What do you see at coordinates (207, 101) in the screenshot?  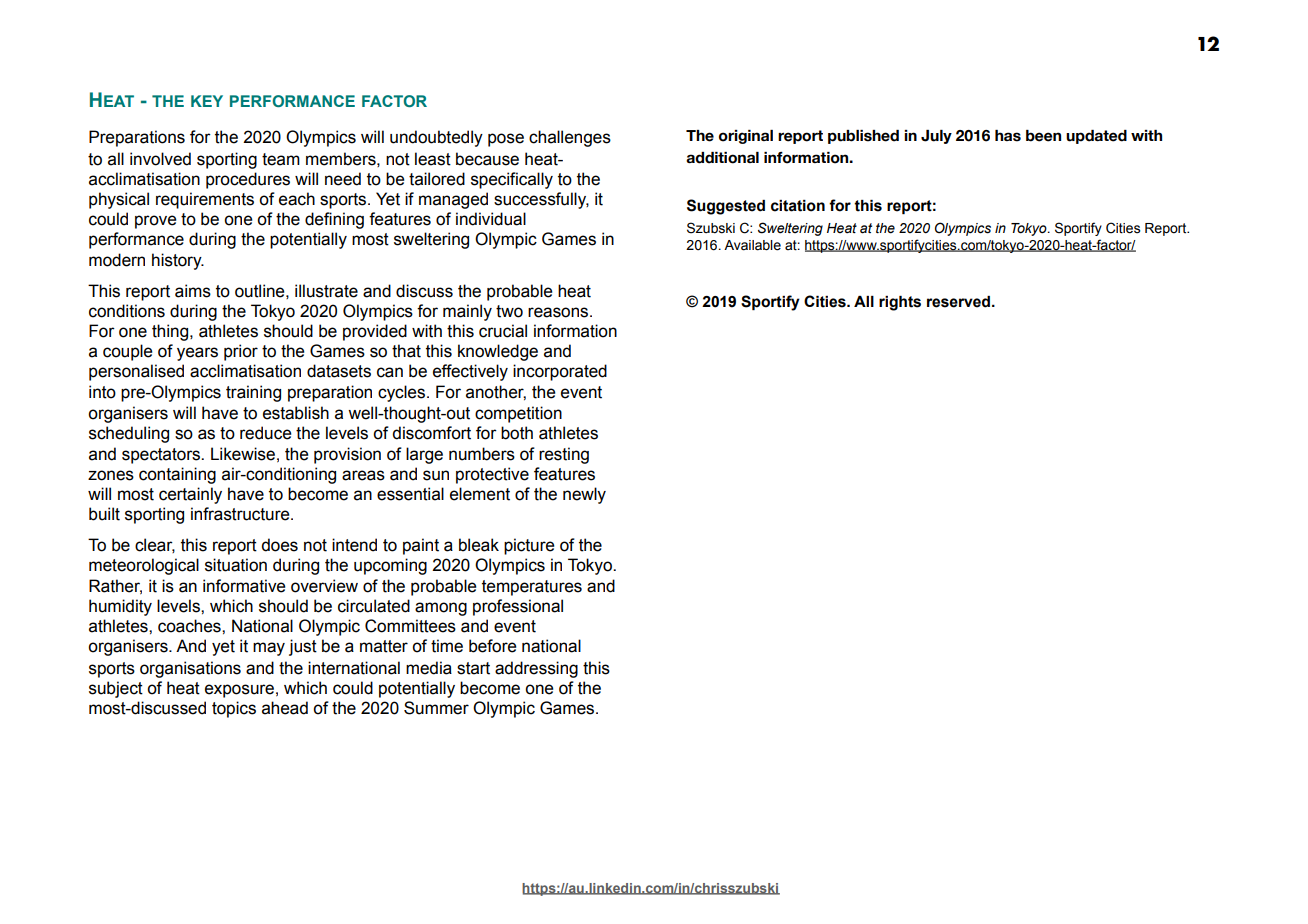 I see `KEY` at bounding box center [207, 101].
